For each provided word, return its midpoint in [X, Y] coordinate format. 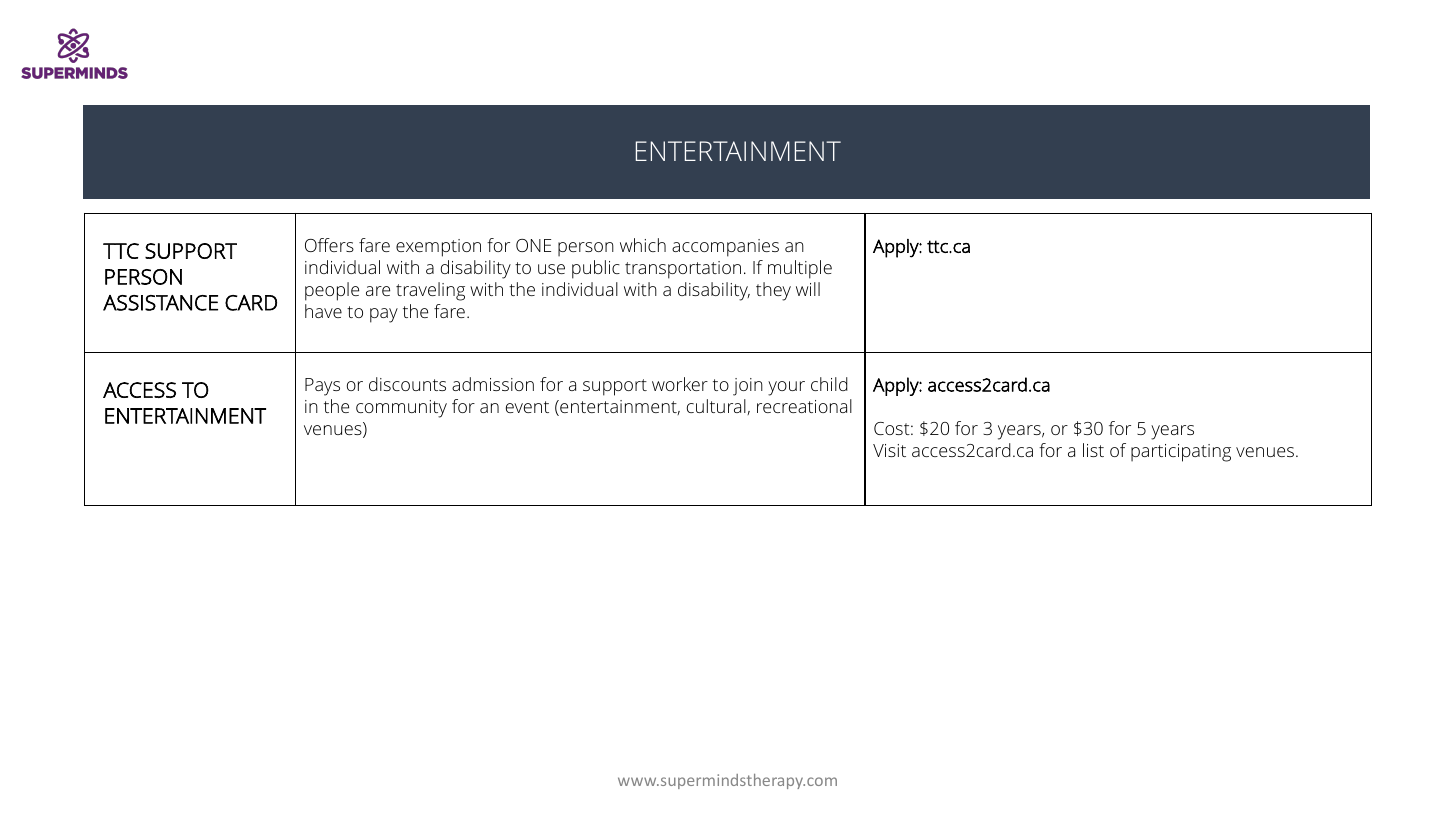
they [773, 291]
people [332, 291]
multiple [800, 269]
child [829, 384]
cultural [716, 406]
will [808, 289]
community [401, 409]
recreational [804, 406]
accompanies [725, 248]
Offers [329, 245]
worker [680, 384]
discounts [407, 384]
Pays [322, 387]
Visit [889, 450]
